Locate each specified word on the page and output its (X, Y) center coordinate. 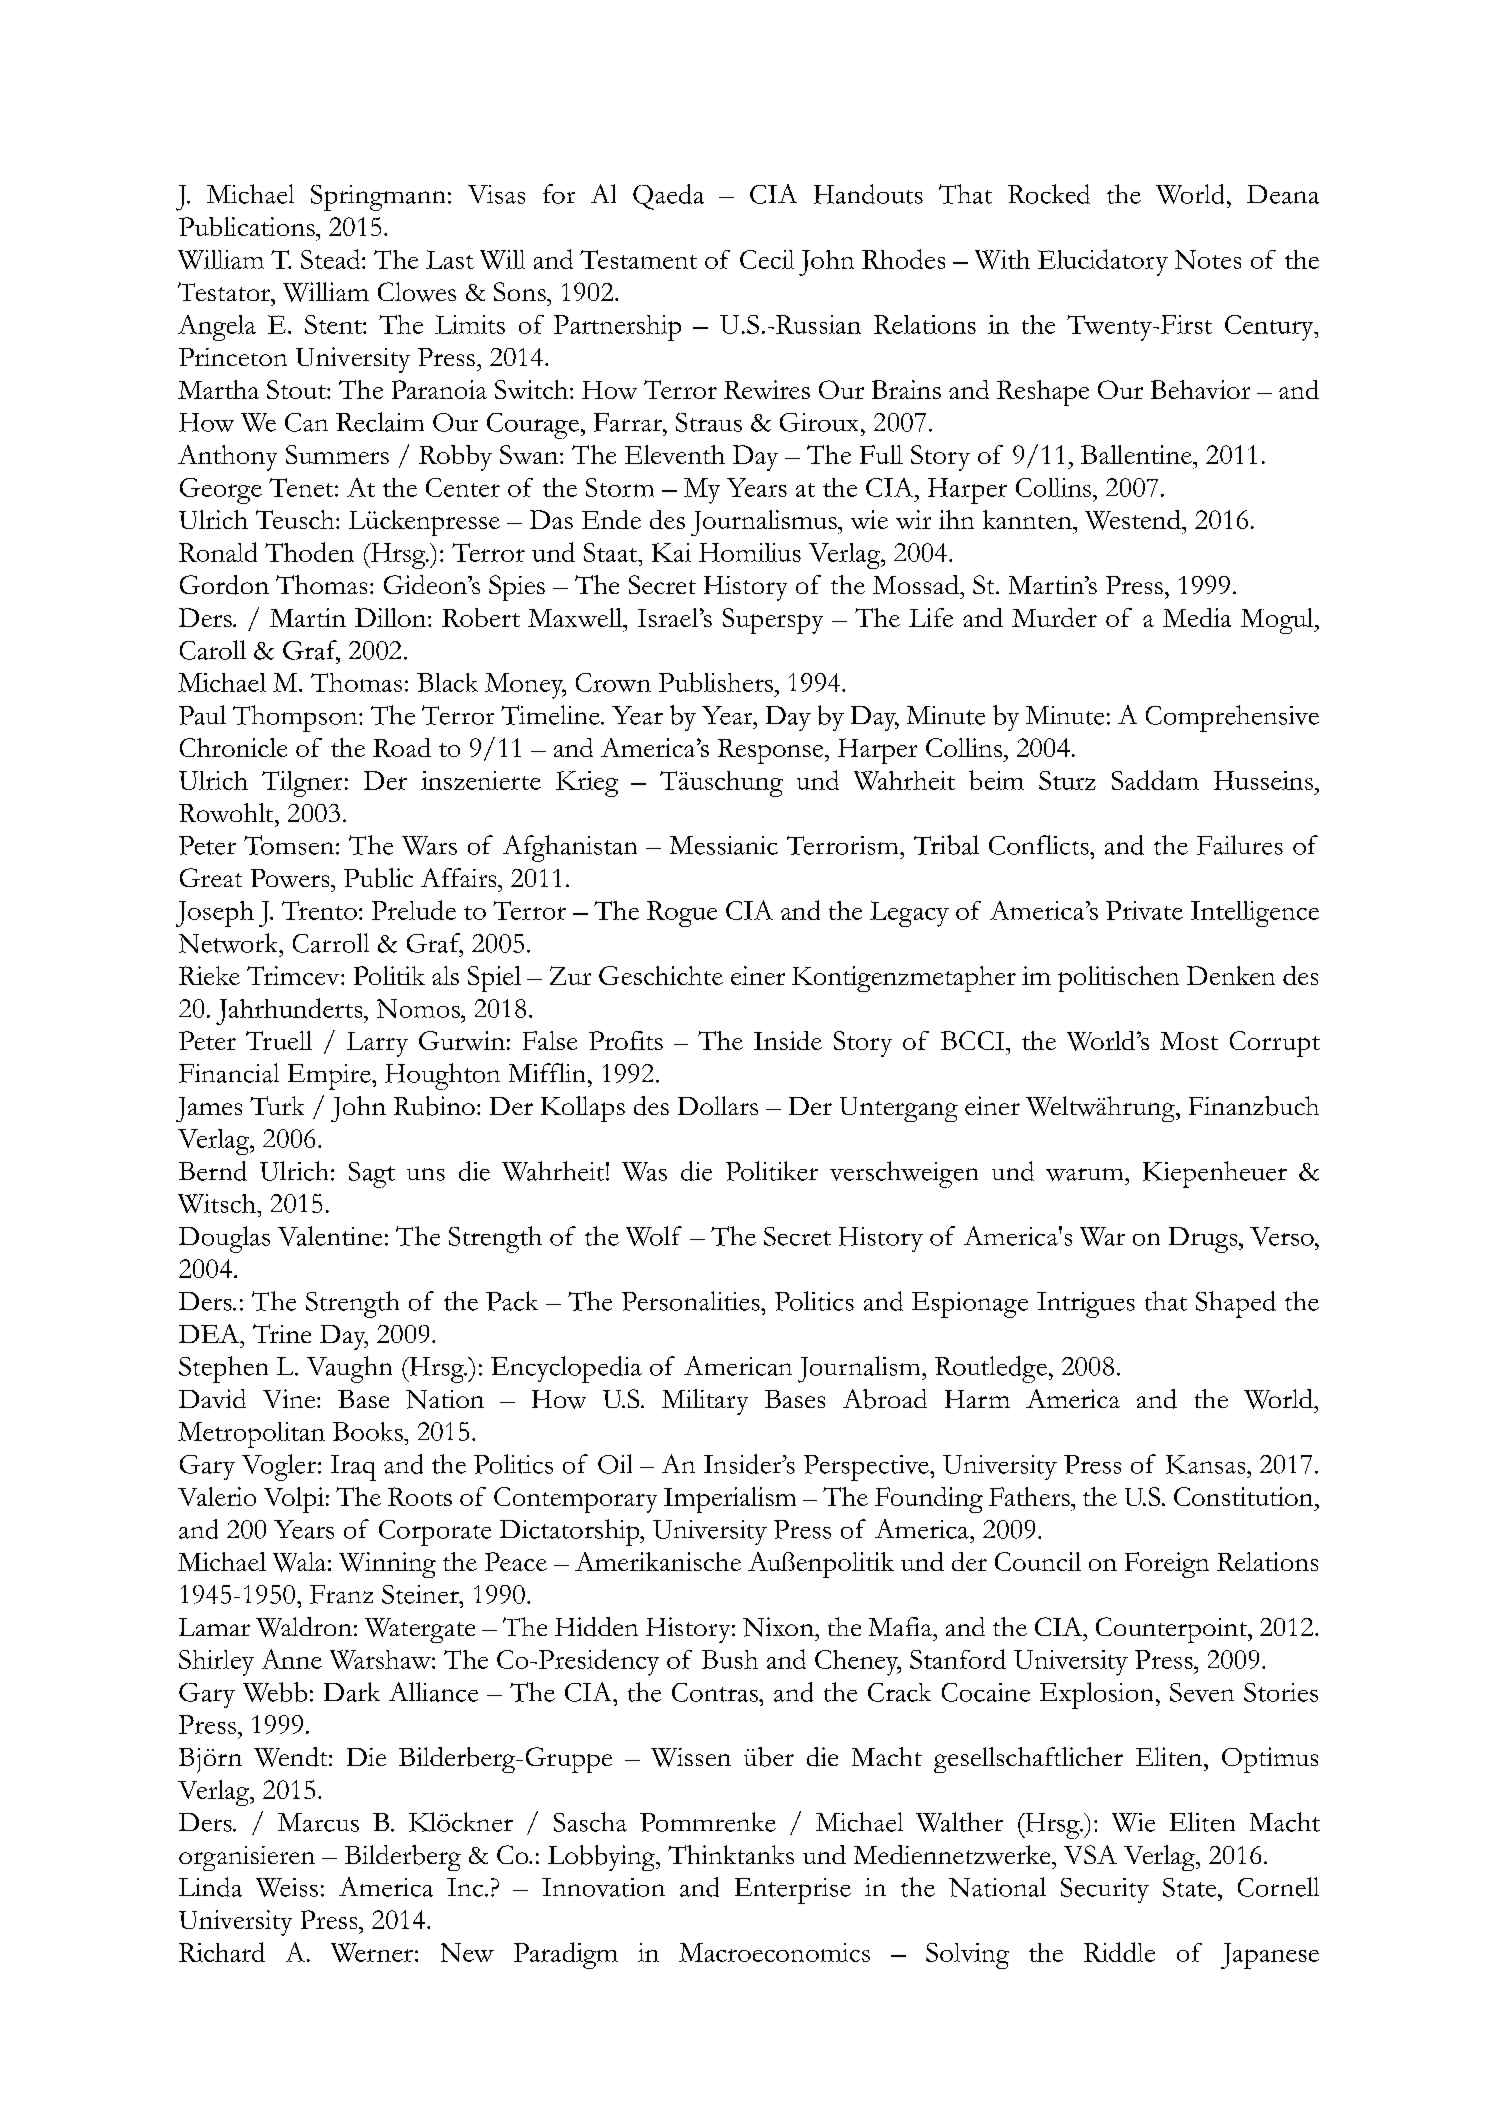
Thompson (296, 718)
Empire (330, 1077)
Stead (332, 259)
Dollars (718, 1105)
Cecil (767, 259)
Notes (1208, 259)
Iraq (353, 1468)
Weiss (287, 1887)
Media (1197, 617)
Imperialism (730, 1500)
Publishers (716, 682)
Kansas (1207, 1464)
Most (1189, 1041)
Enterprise (793, 1891)
